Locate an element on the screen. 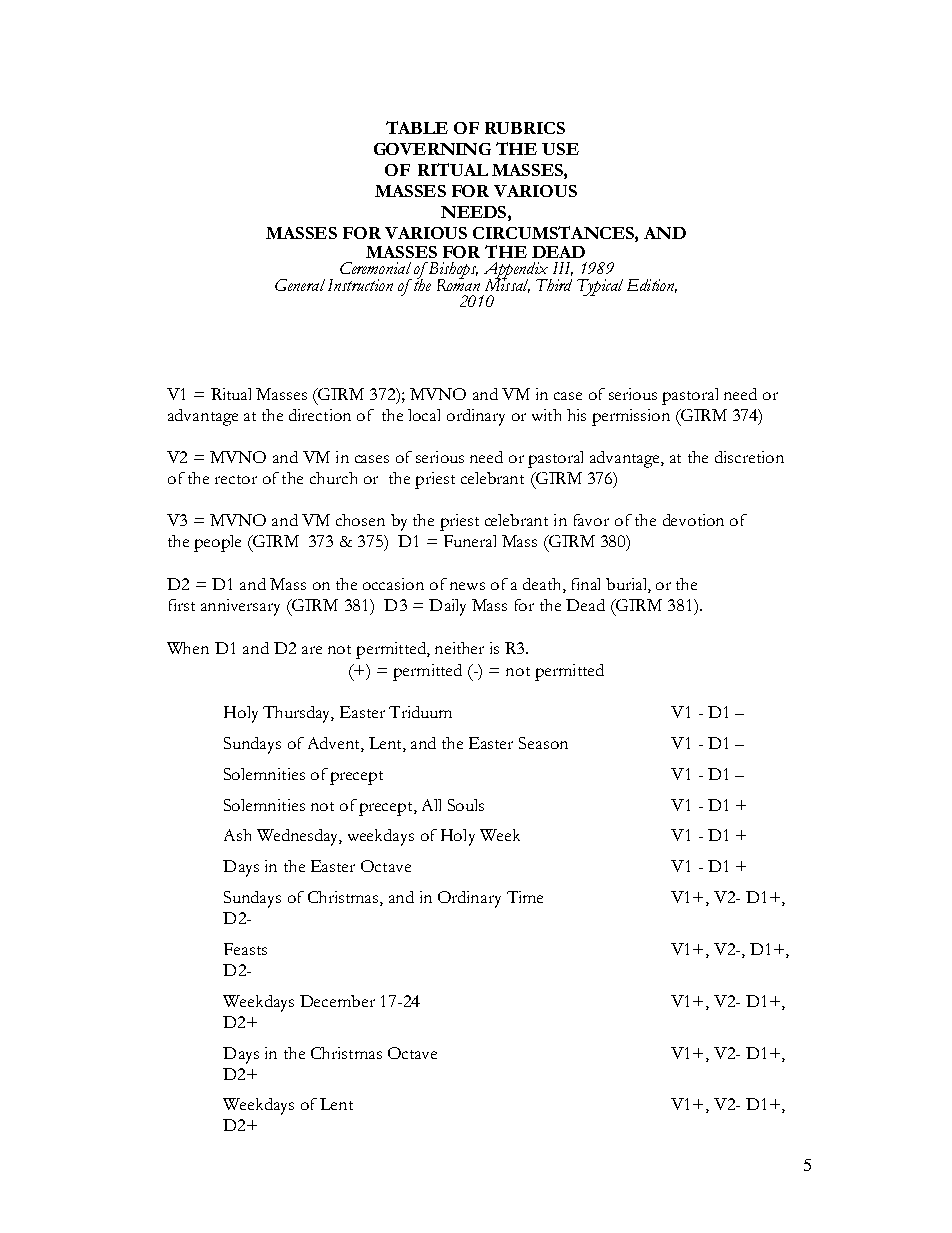  December is located at coordinates (337, 1001).
